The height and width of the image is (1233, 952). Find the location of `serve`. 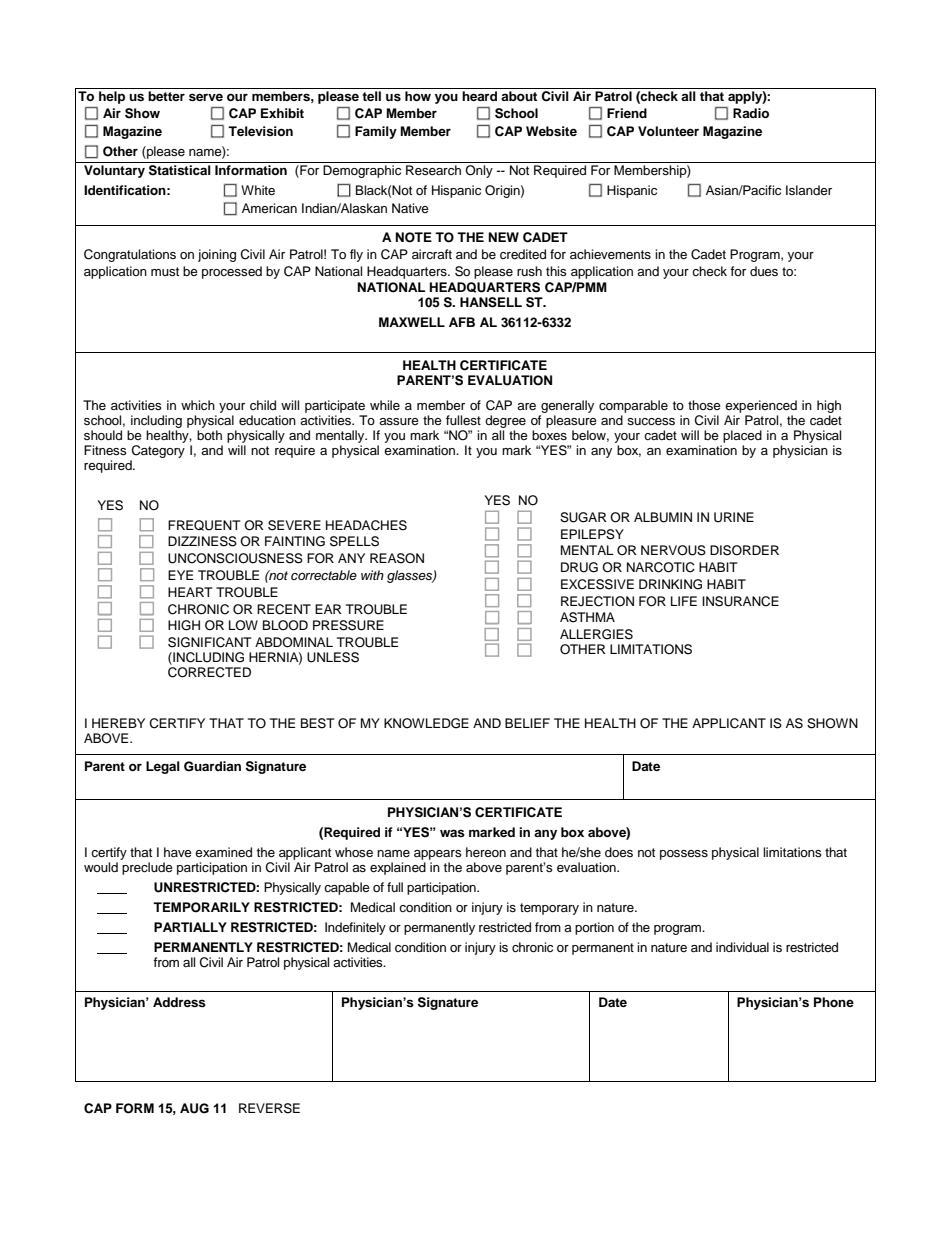

serve is located at coordinates (206, 97).
